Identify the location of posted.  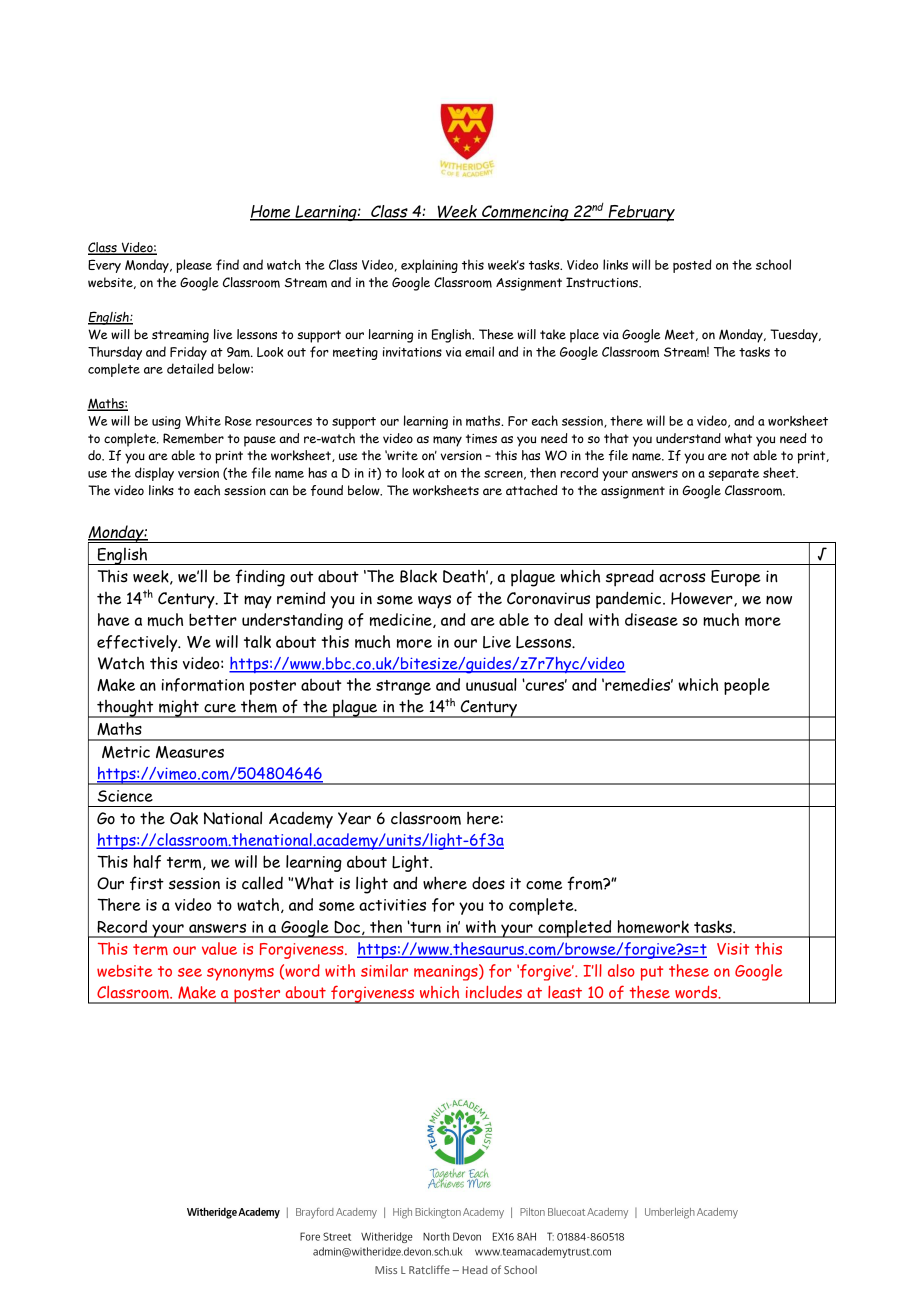
(692, 266).
